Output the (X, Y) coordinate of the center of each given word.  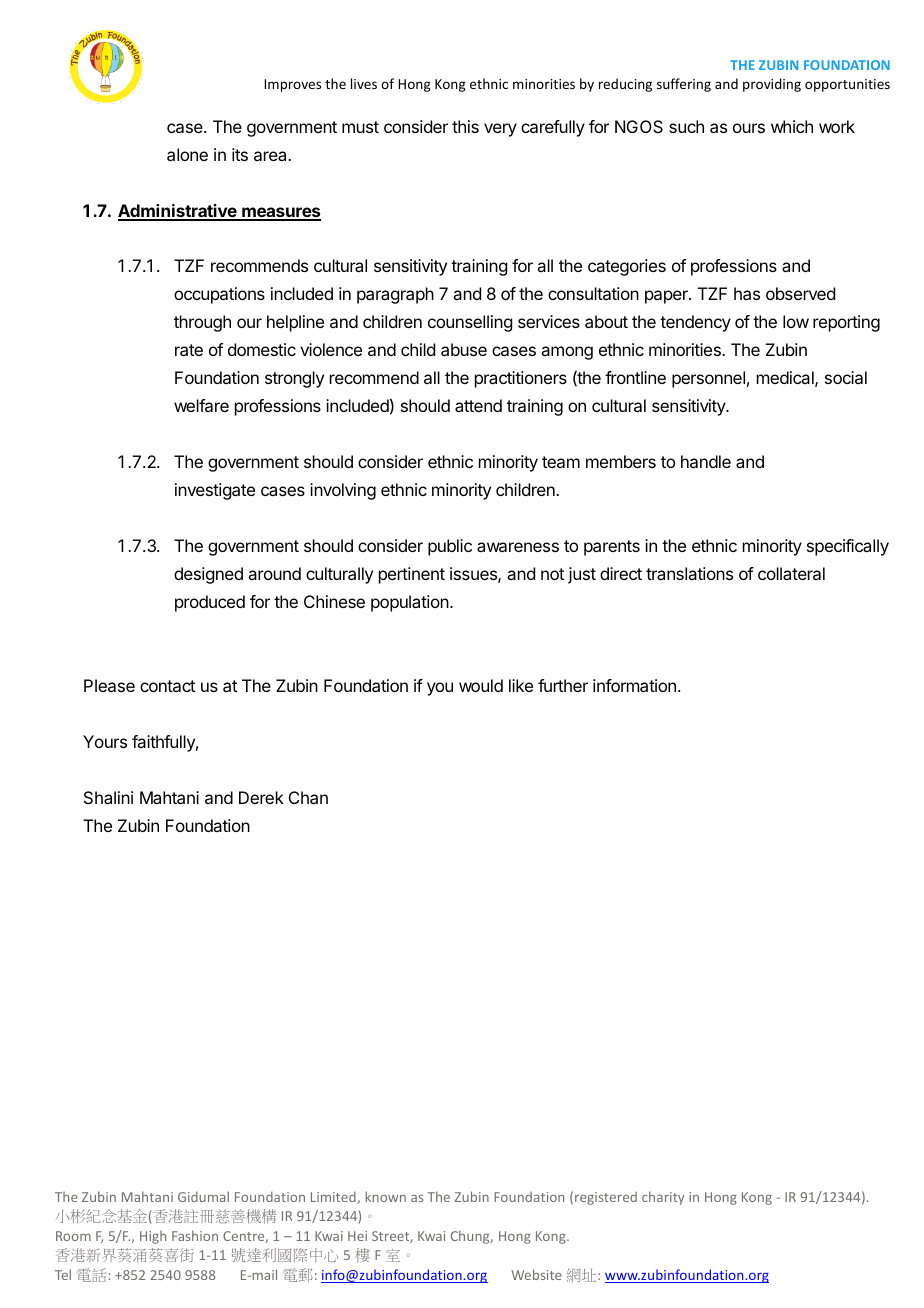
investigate (215, 491)
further (563, 685)
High (153, 1237)
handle (706, 461)
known (385, 1196)
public (450, 547)
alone (187, 154)
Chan (308, 797)
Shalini (108, 797)
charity (663, 1198)
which (792, 126)
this (465, 126)
